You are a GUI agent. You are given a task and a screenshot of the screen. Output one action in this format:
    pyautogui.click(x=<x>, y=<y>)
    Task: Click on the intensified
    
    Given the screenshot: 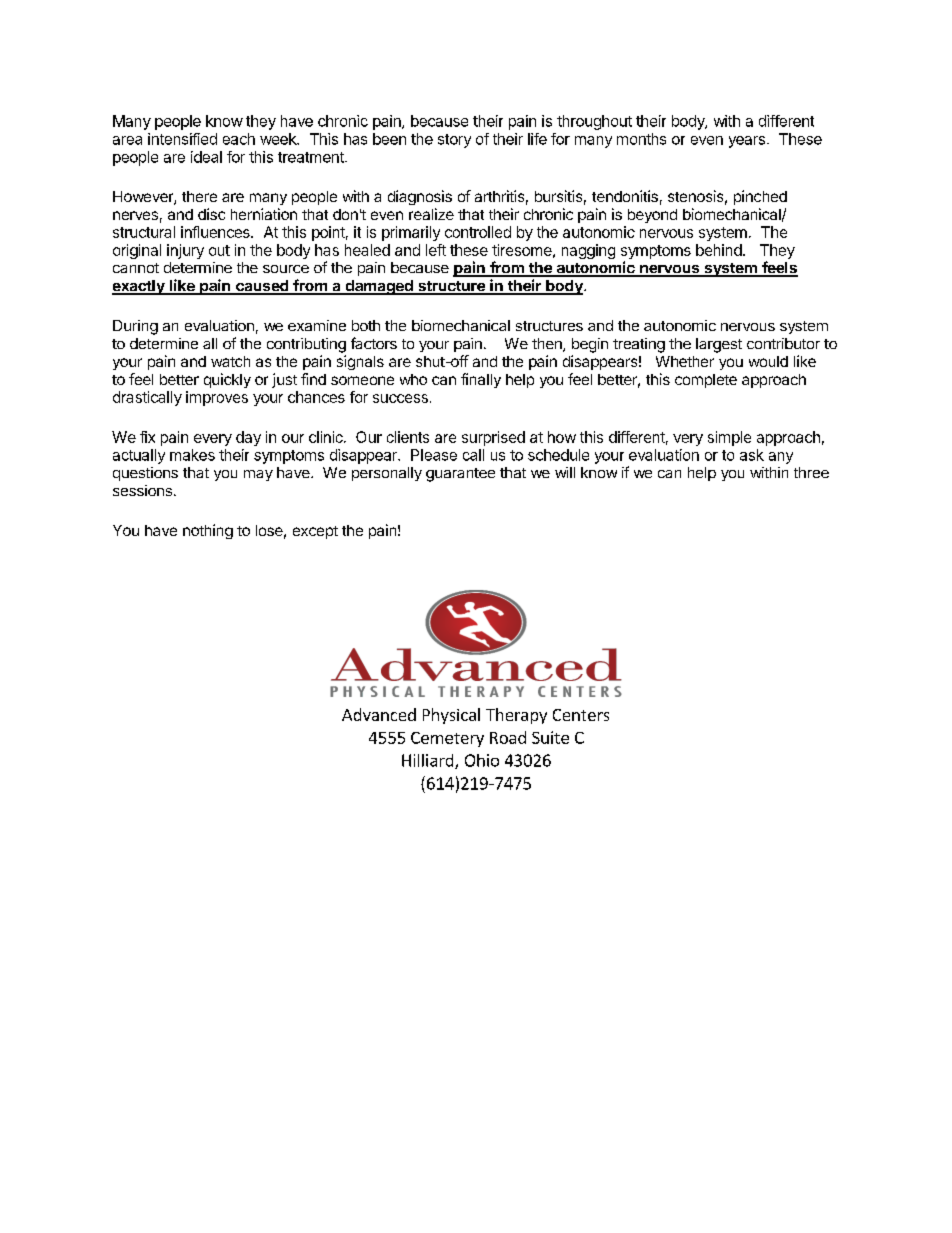 What is the action you would take?
    pyautogui.click(x=182, y=139)
